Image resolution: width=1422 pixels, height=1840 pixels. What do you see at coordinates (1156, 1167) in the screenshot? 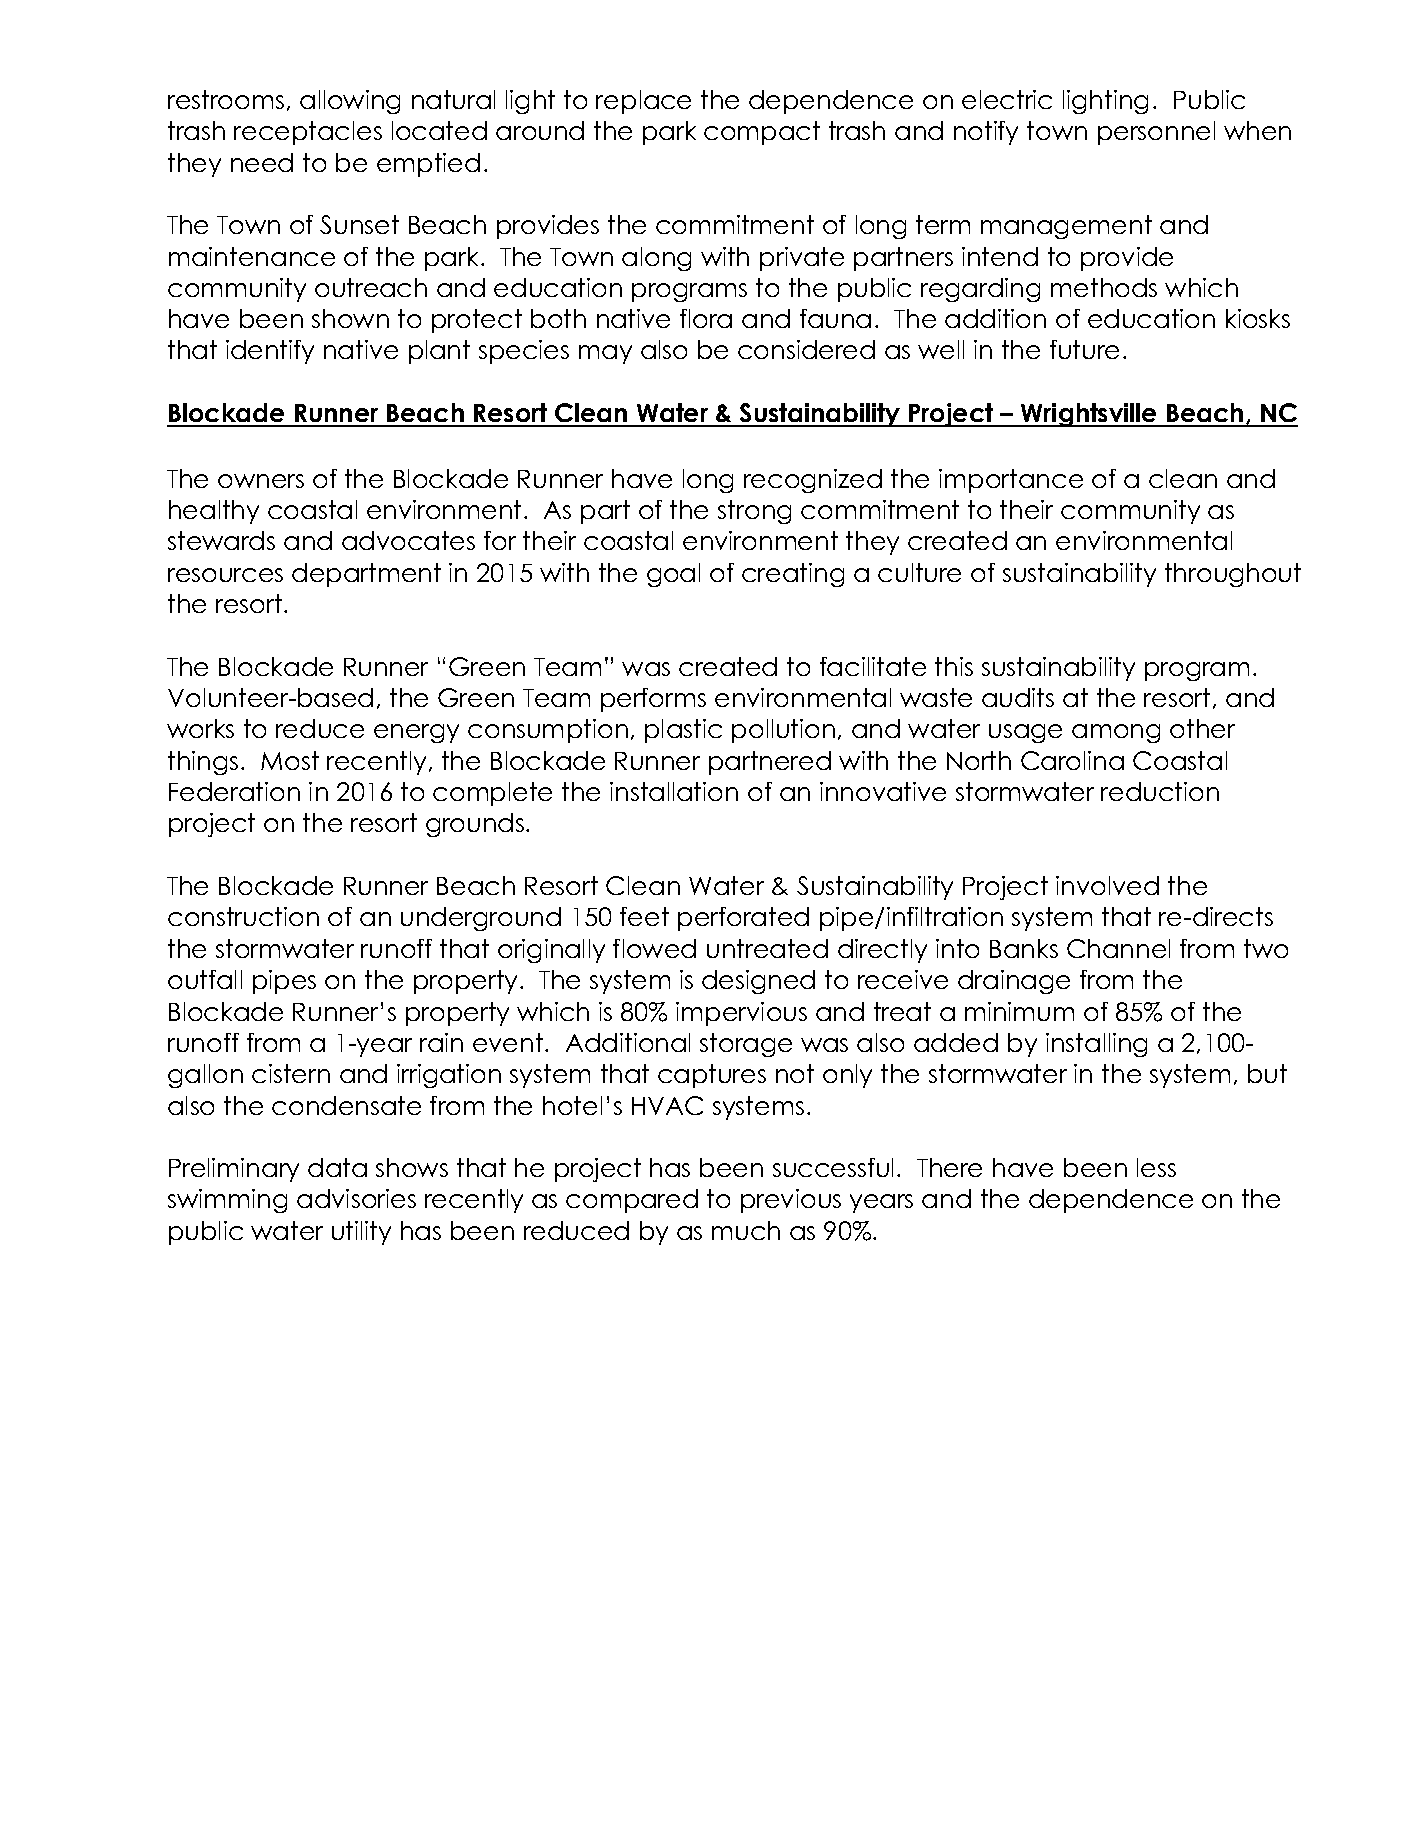
I see `less` at bounding box center [1156, 1167].
